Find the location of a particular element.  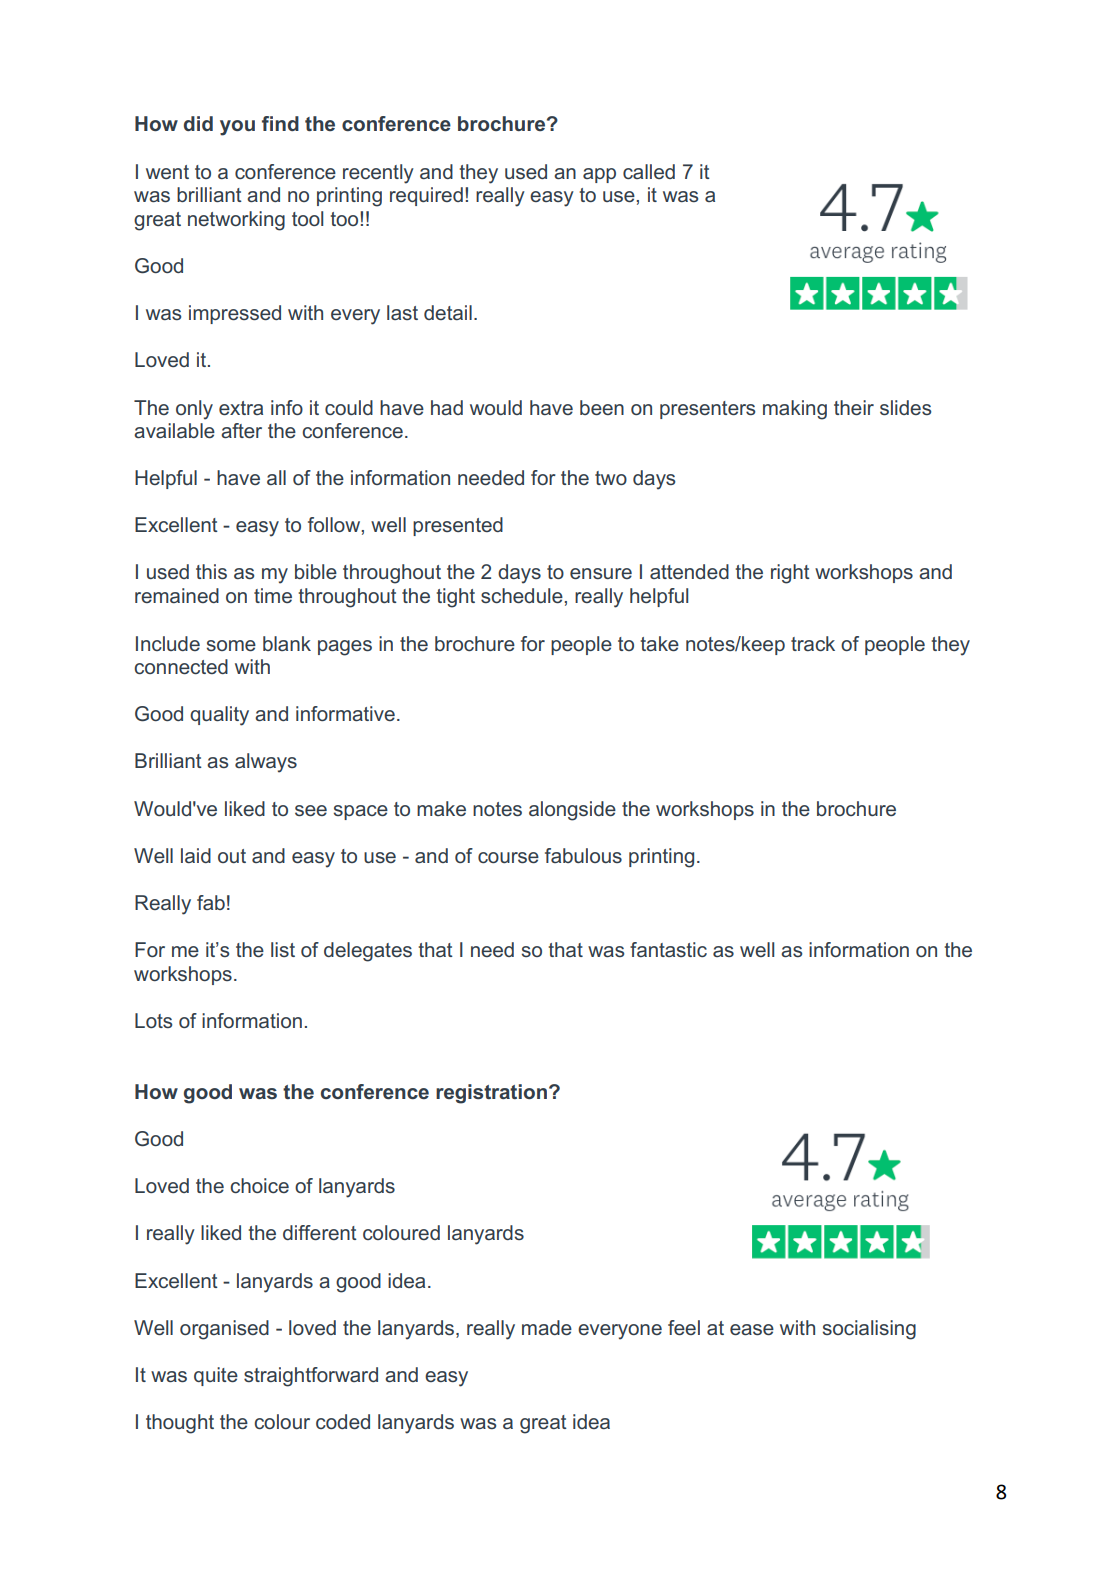

registration is located at coordinates (491, 1094).
